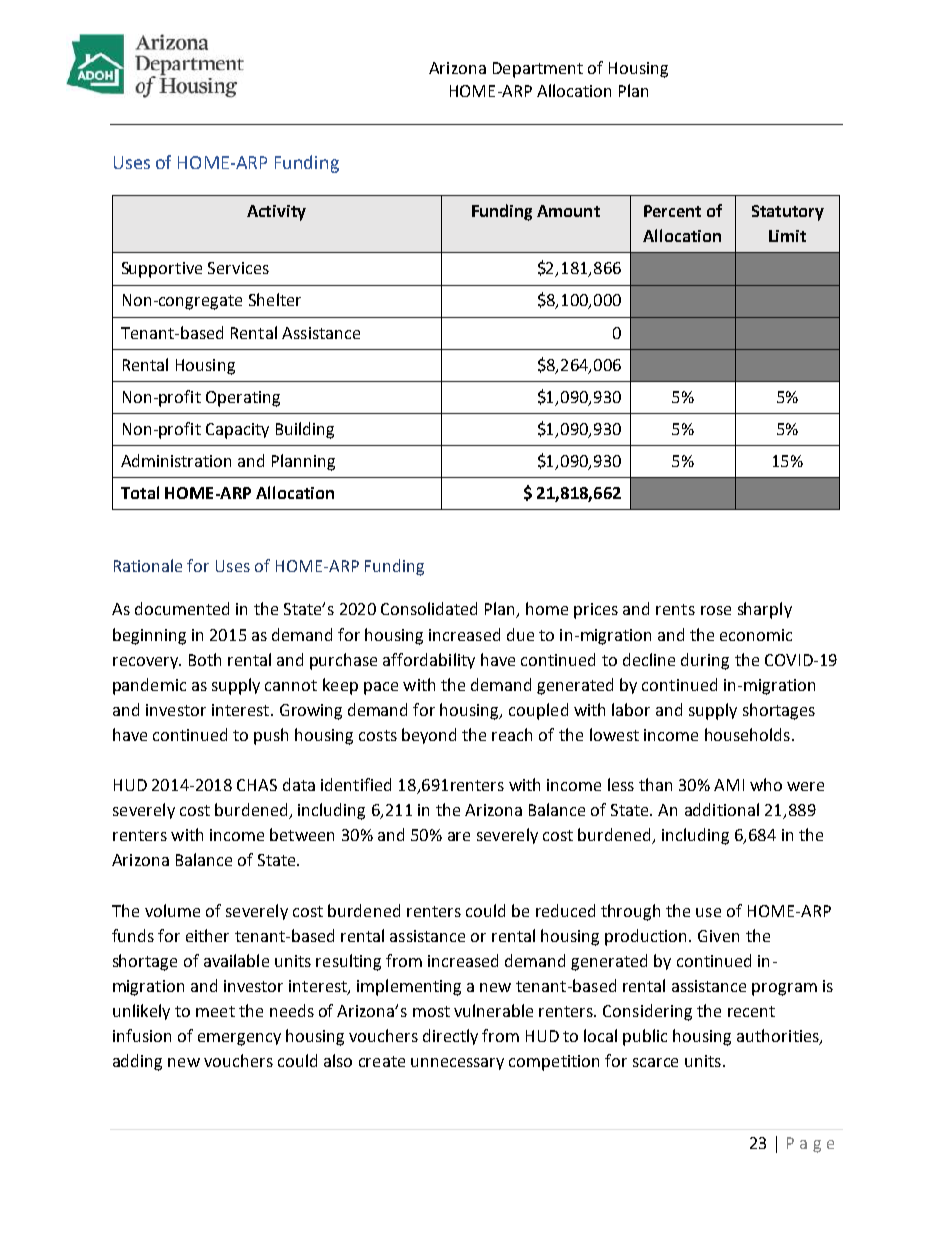 The width and height of the screenshot is (952, 1233). I want to click on emergency, so click(239, 1039).
